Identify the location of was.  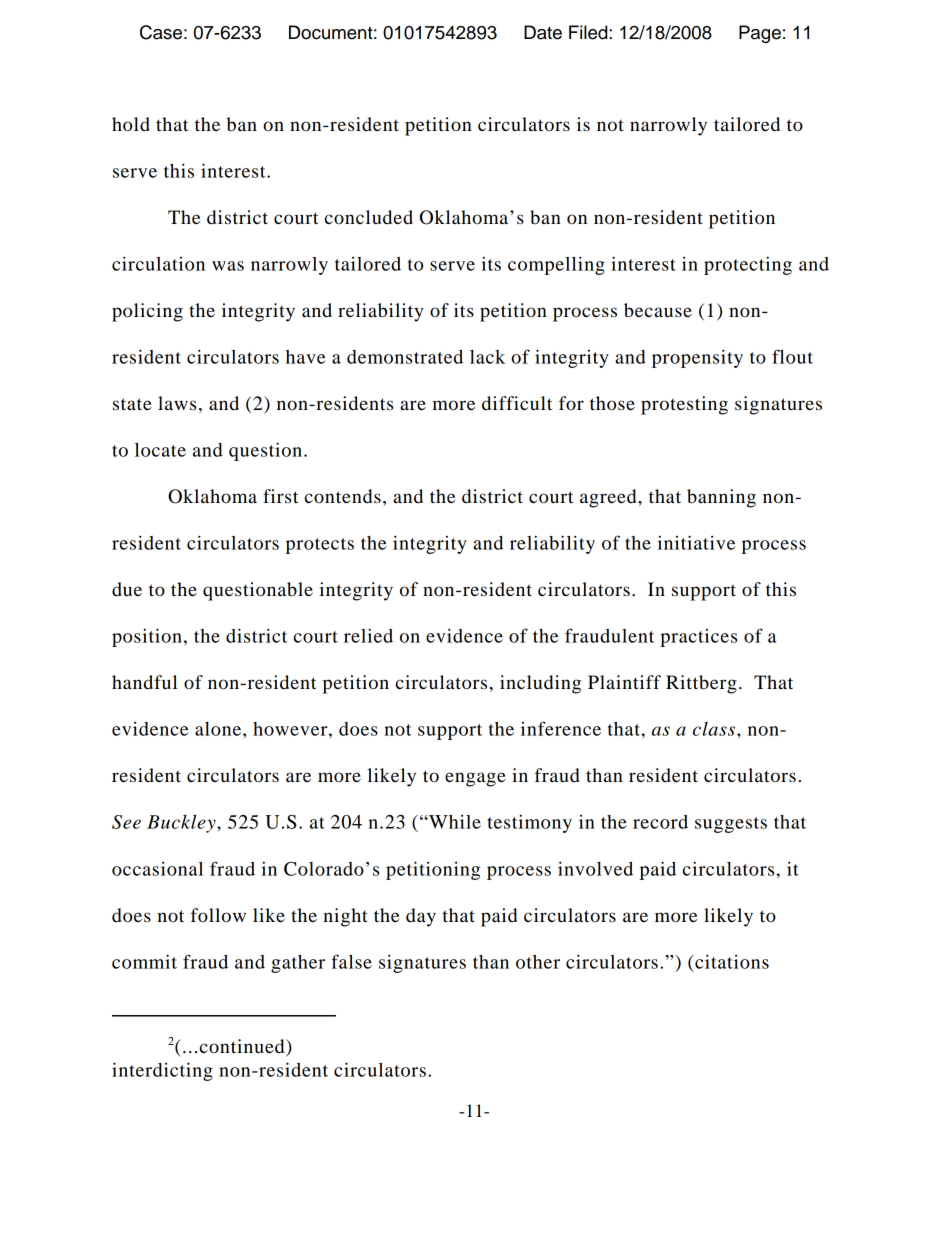
(228, 266).
